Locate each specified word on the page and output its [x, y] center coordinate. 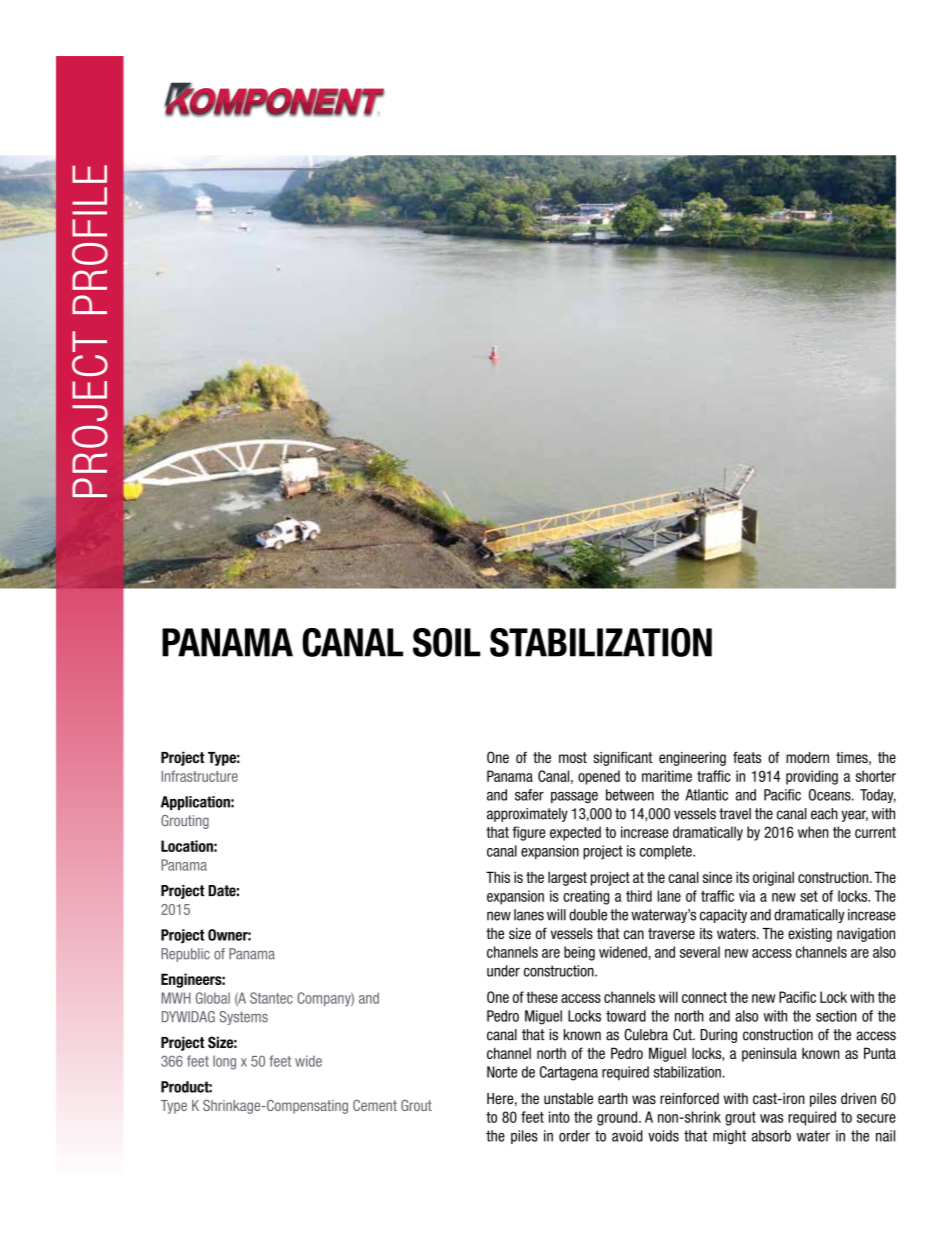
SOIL [447, 642]
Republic [185, 955]
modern [807, 758]
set [809, 896]
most [573, 757]
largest [567, 878]
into [559, 1117]
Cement [375, 1105]
